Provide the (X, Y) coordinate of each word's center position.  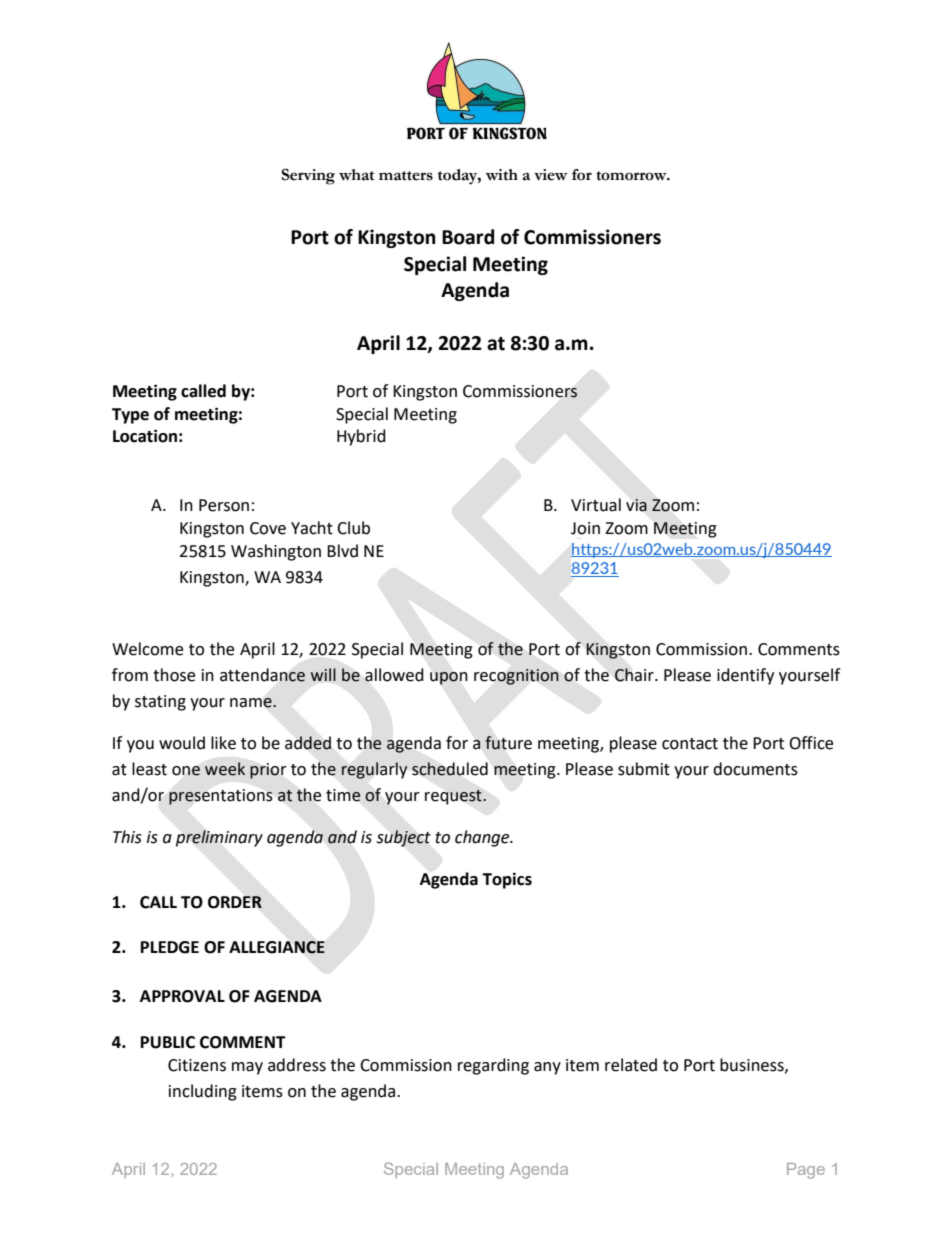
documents (755, 769)
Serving (308, 176)
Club (353, 528)
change (483, 838)
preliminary (219, 838)
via (636, 505)
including (203, 1092)
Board (468, 237)
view (551, 175)
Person (224, 505)
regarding (493, 1066)
